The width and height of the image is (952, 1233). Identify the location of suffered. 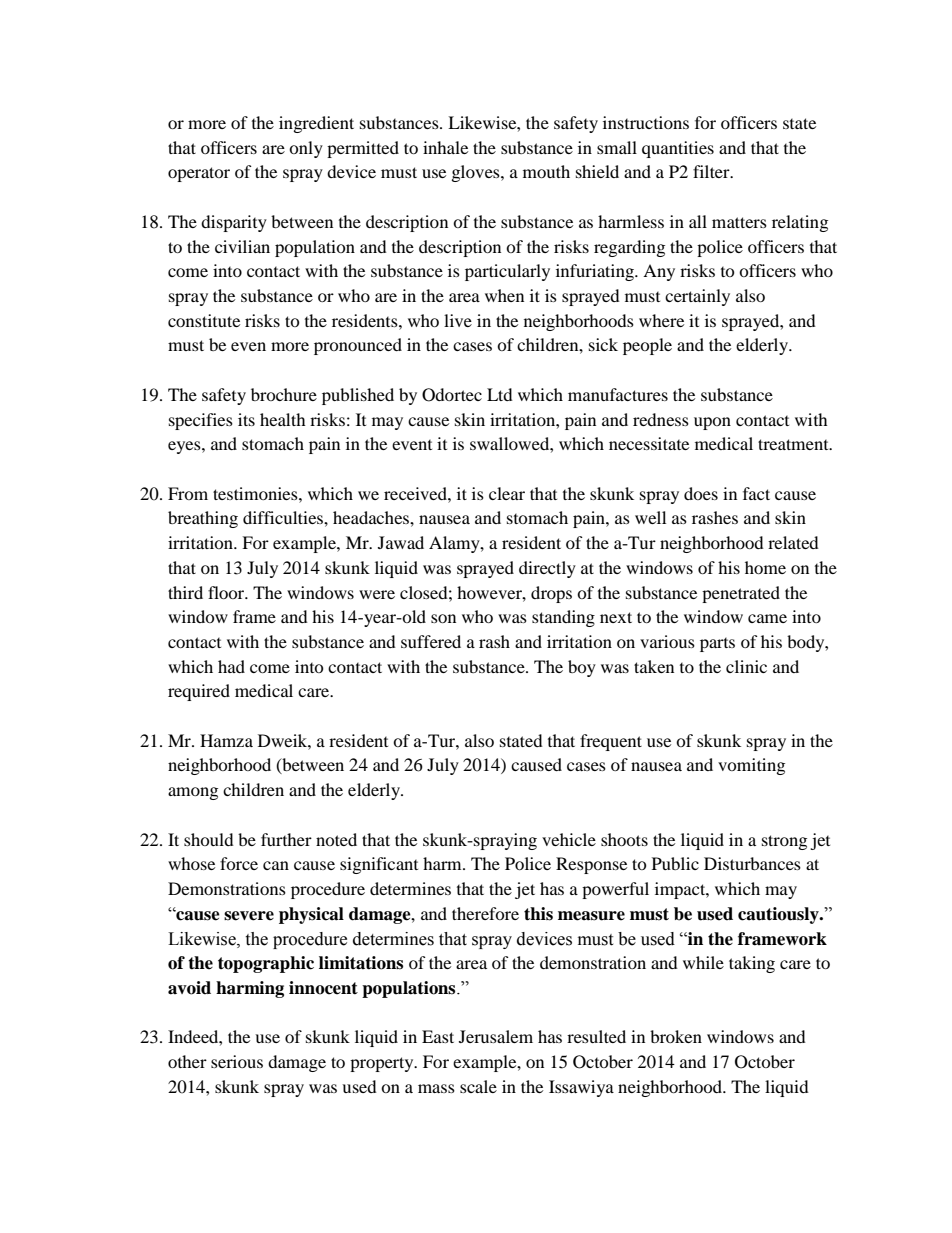
(431, 641).
